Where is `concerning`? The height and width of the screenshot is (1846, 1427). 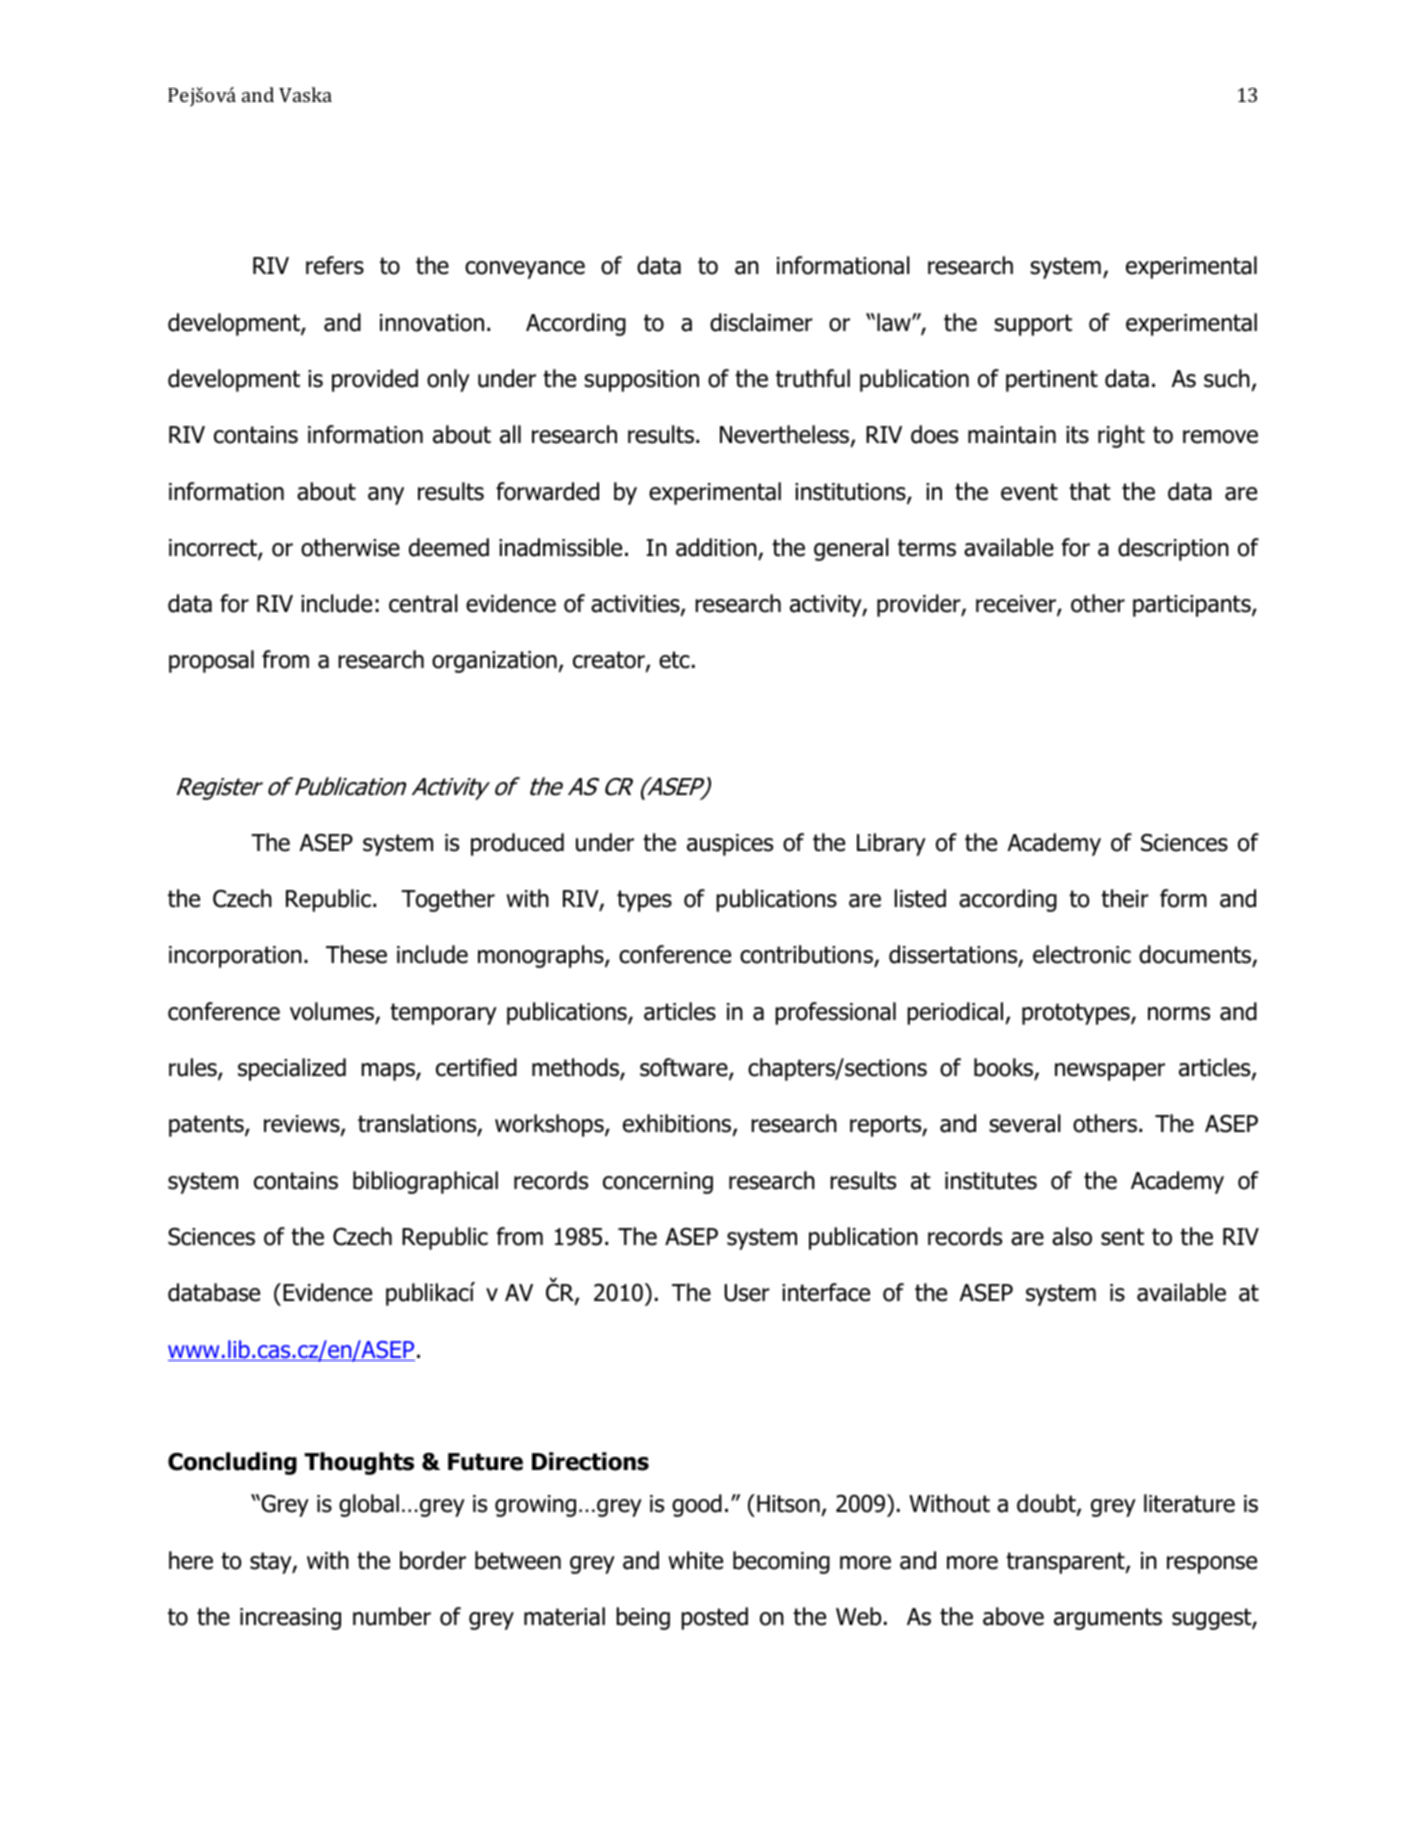 concerning is located at coordinates (658, 1183).
